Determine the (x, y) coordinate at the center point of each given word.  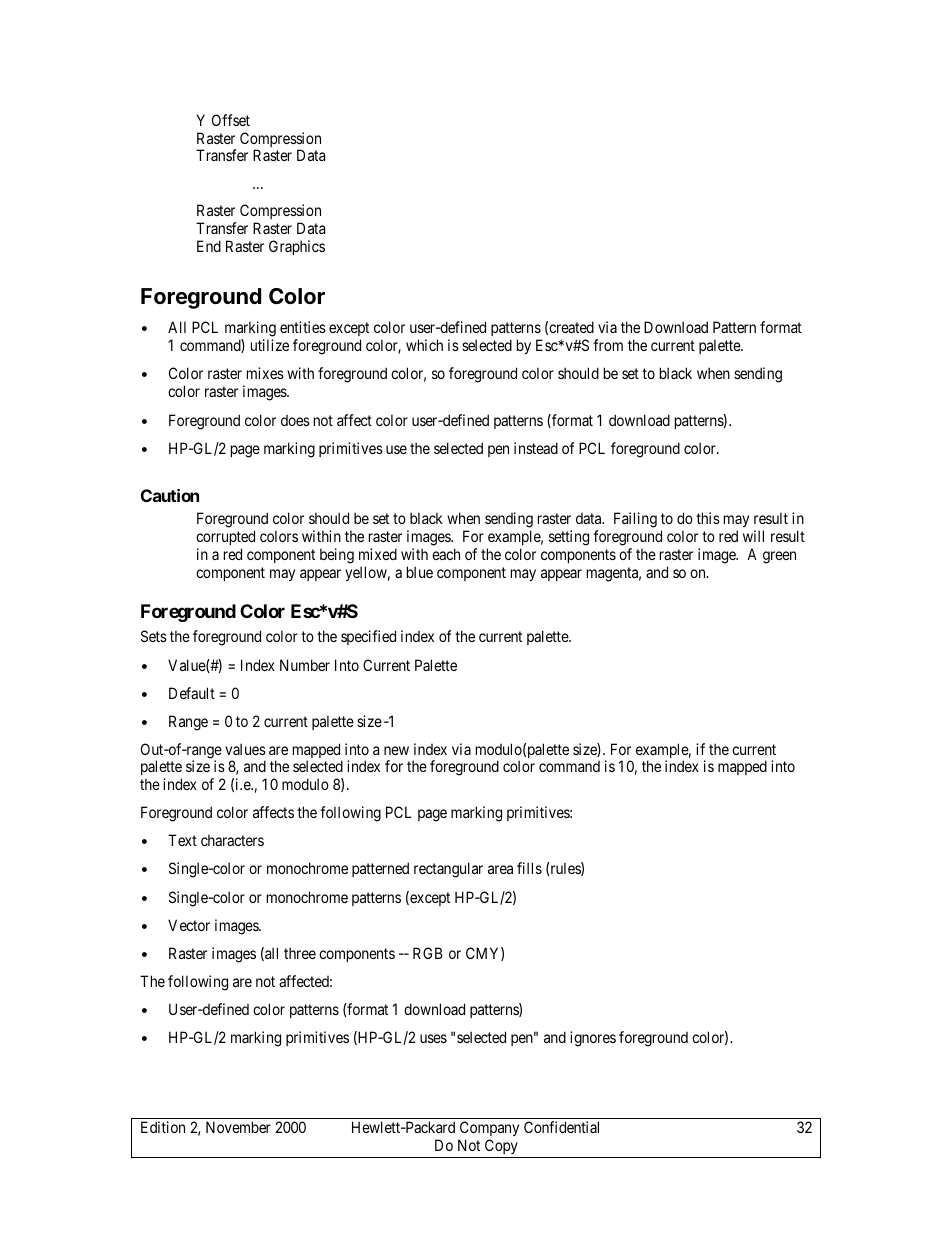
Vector (189, 925)
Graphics (297, 247)
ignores (593, 1039)
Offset (231, 120)
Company (488, 1130)
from (608, 345)
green (779, 557)
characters (232, 840)
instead (536, 448)
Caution (170, 495)
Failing (635, 520)
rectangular (448, 870)
